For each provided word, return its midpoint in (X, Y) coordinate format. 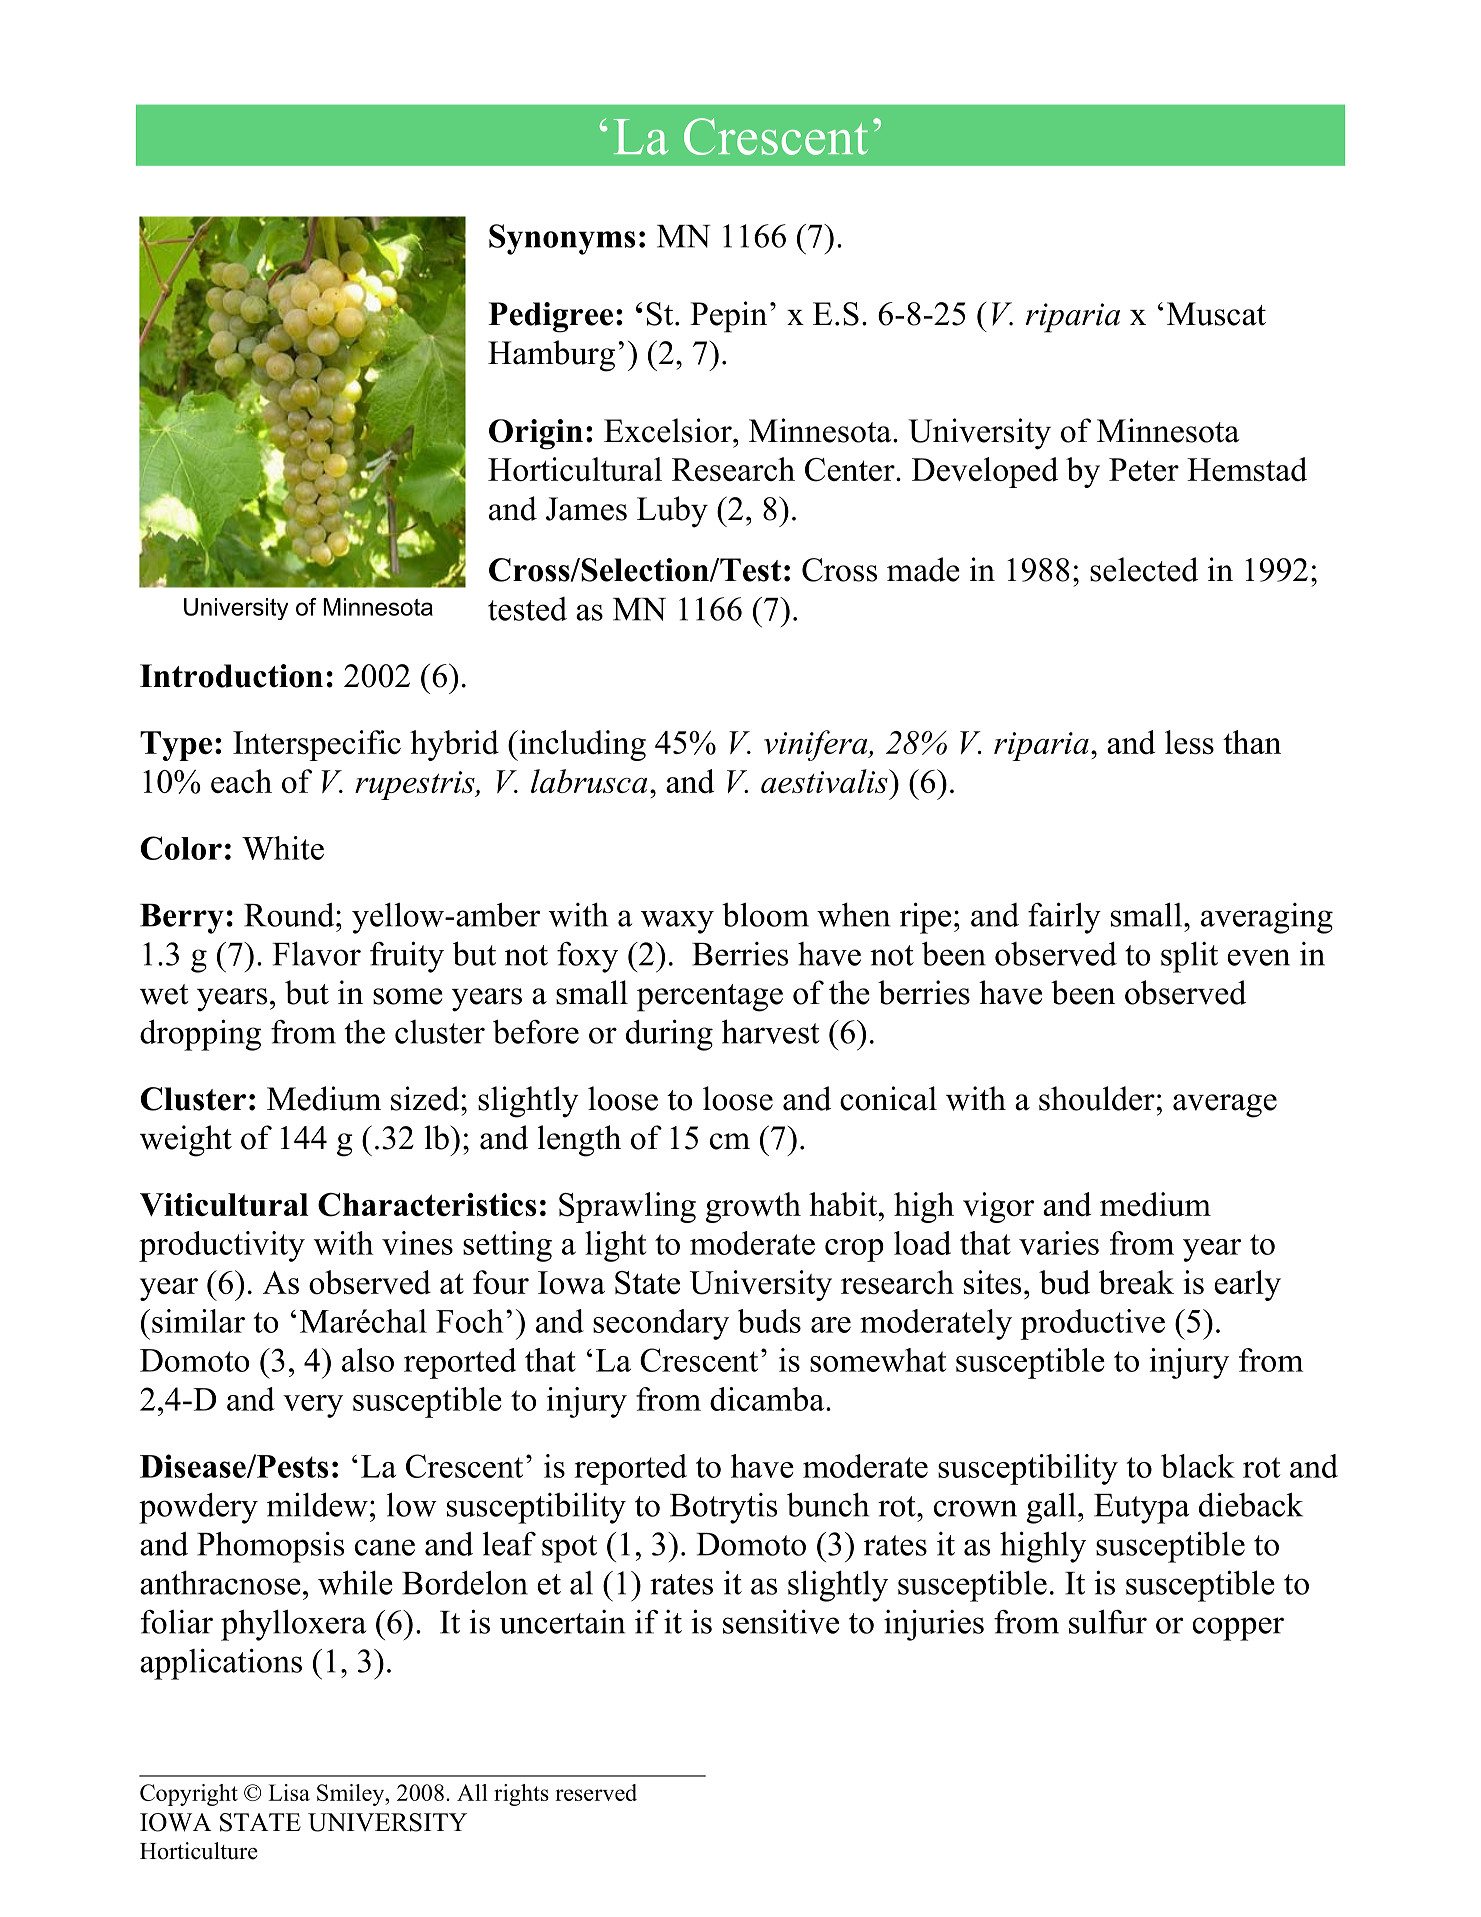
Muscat (1216, 314)
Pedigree (550, 317)
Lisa (289, 1792)
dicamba (768, 1399)
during (669, 1035)
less (1189, 742)
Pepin (728, 317)
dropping (200, 1035)
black (1198, 1466)
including (581, 745)
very (313, 1406)
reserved (596, 1792)
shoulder (1097, 1098)
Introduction (231, 676)
